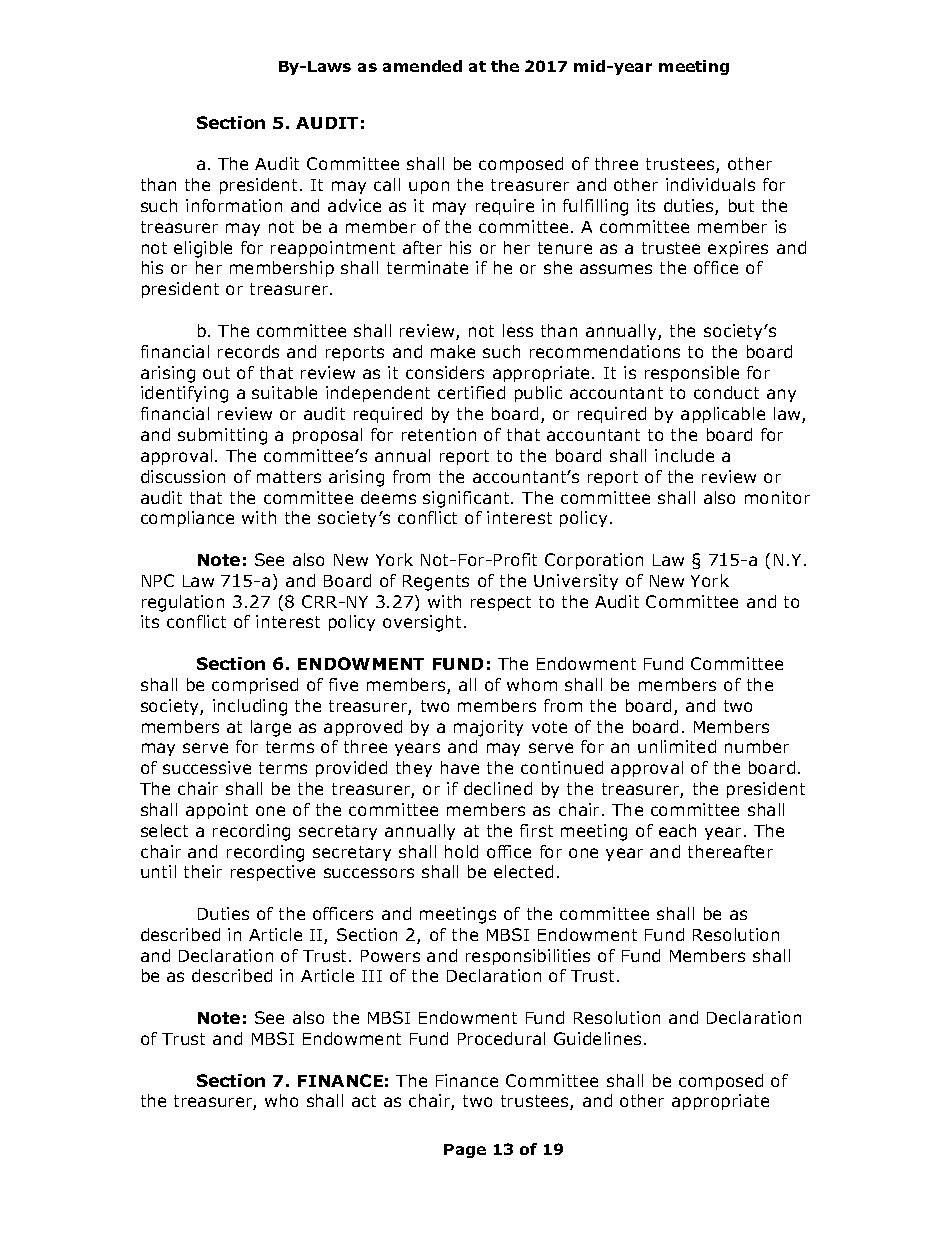  Describe the element at coordinates (594, 561) in the screenshot. I see `Corporation` at that location.
